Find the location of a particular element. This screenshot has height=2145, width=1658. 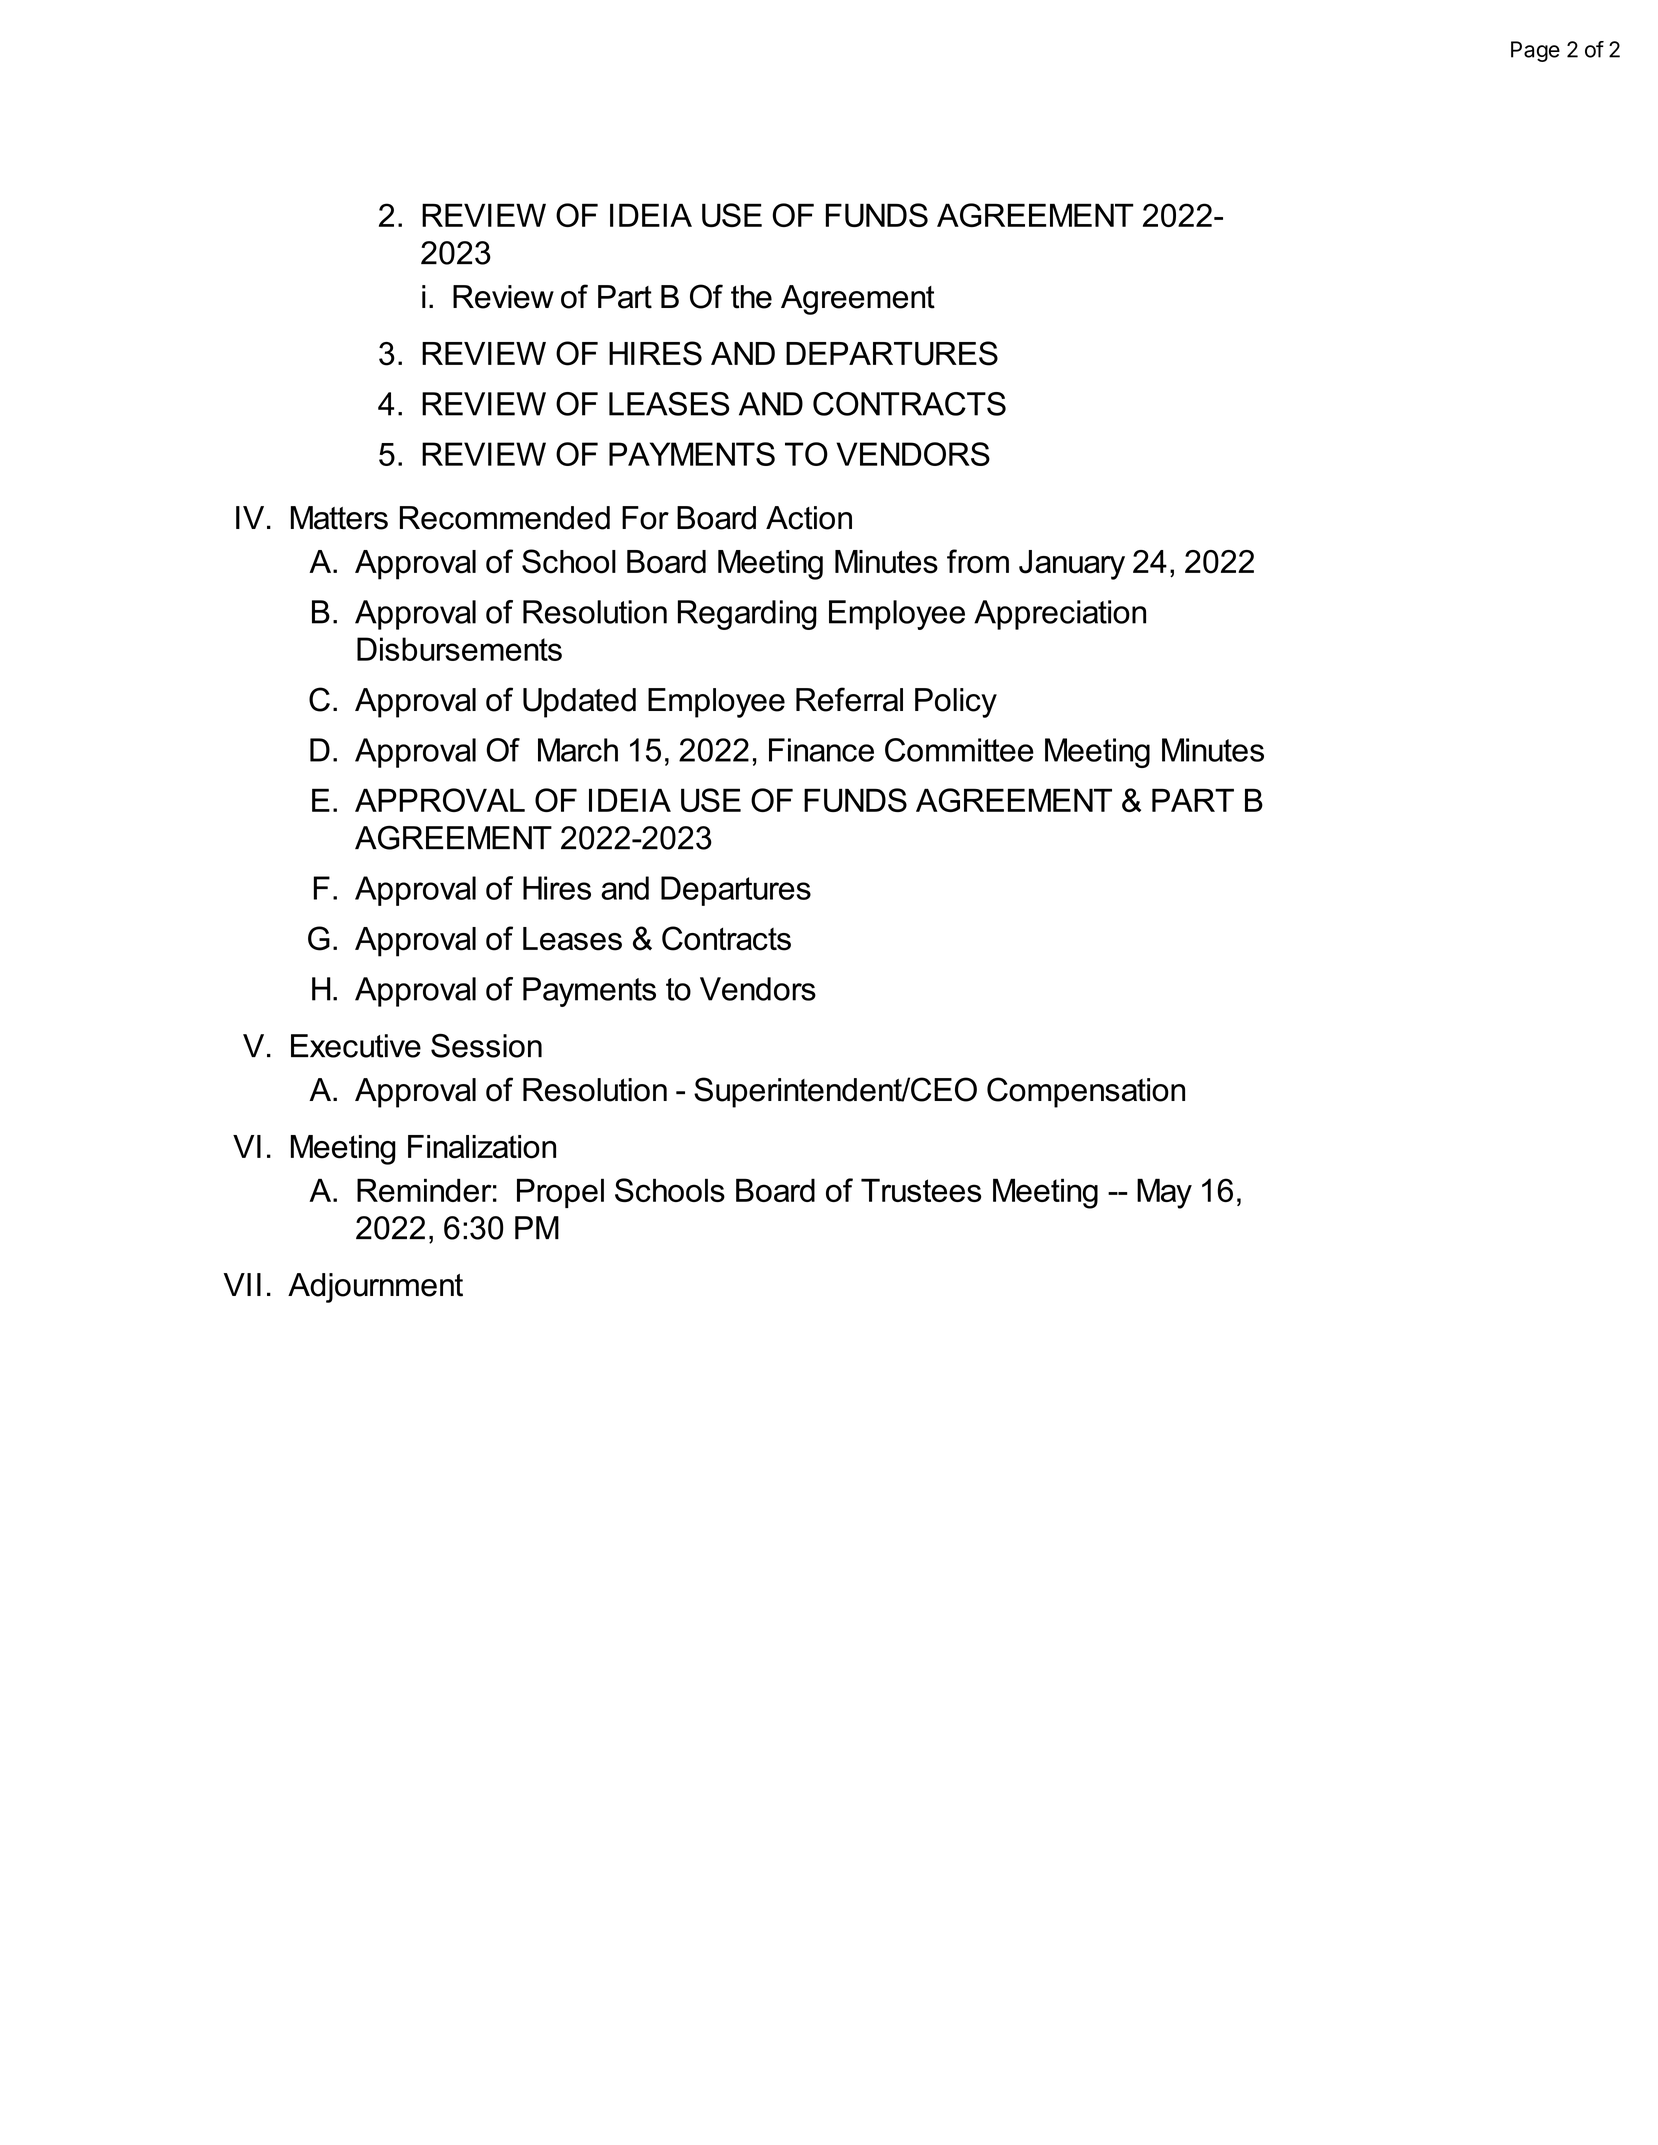

January is located at coordinates (1072, 565).
